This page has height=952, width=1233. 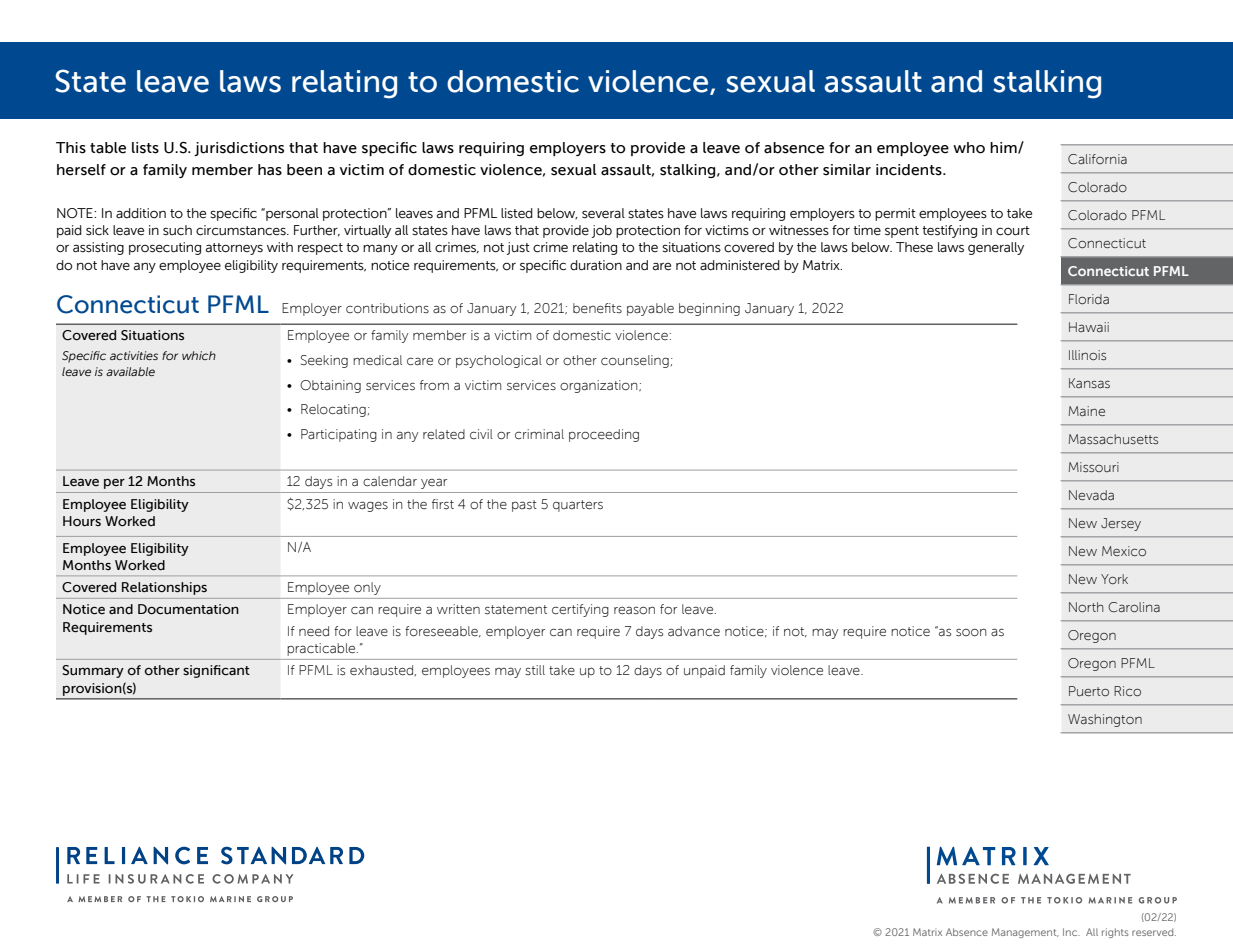 I want to click on quarters, so click(x=578, y=506).
